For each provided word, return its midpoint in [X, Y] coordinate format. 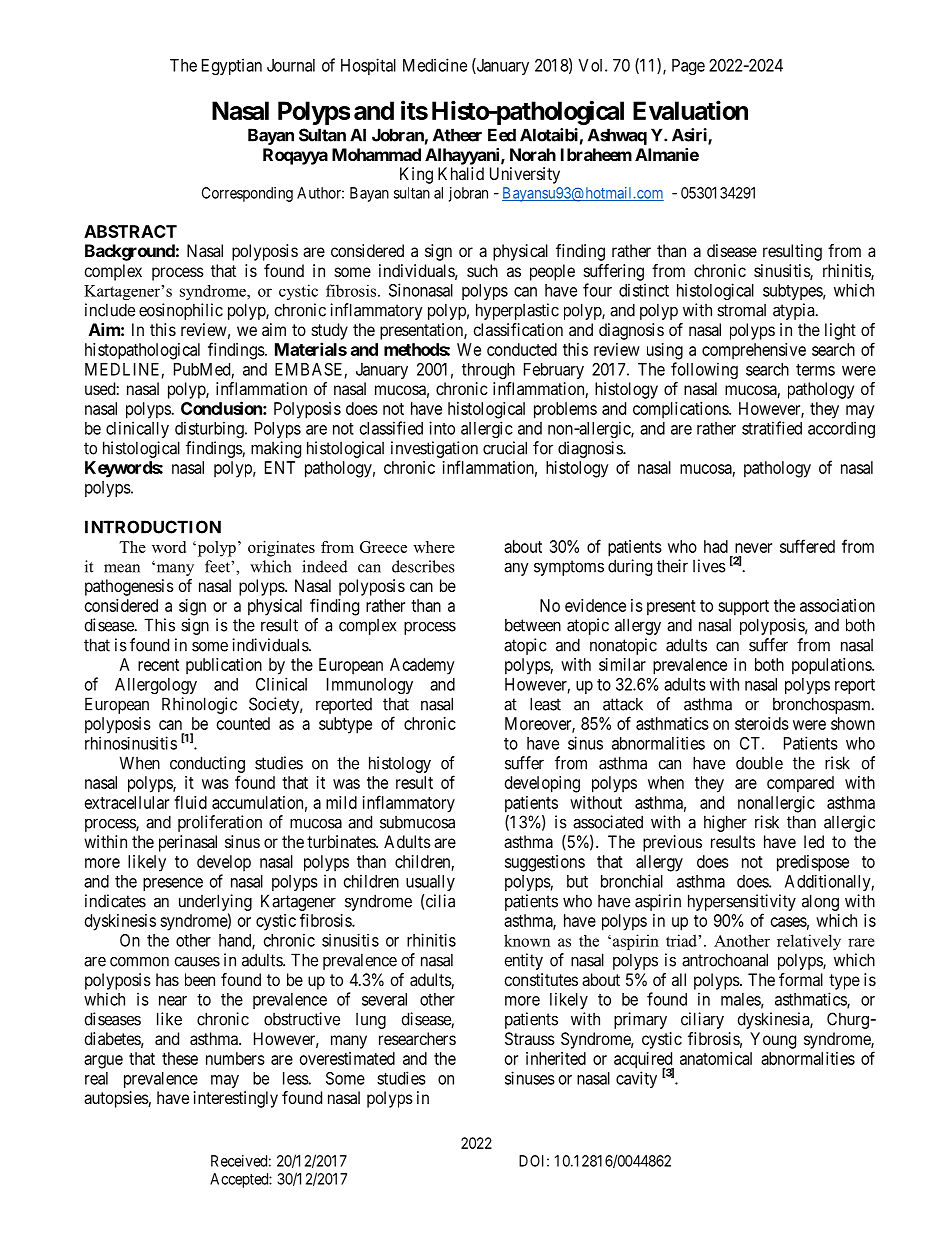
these [180, 1058]
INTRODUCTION [153, 527]
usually [430, 883]
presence [173, 884]
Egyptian [232, 66]
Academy [422, 666]
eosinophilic [181, 311]
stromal [741, 310]
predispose [813, 863]
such [482, 270]
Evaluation [690, 110]
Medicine [435, 65]
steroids [762, 723]
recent [158, 665]
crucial [505, 448]
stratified [772, 428]
